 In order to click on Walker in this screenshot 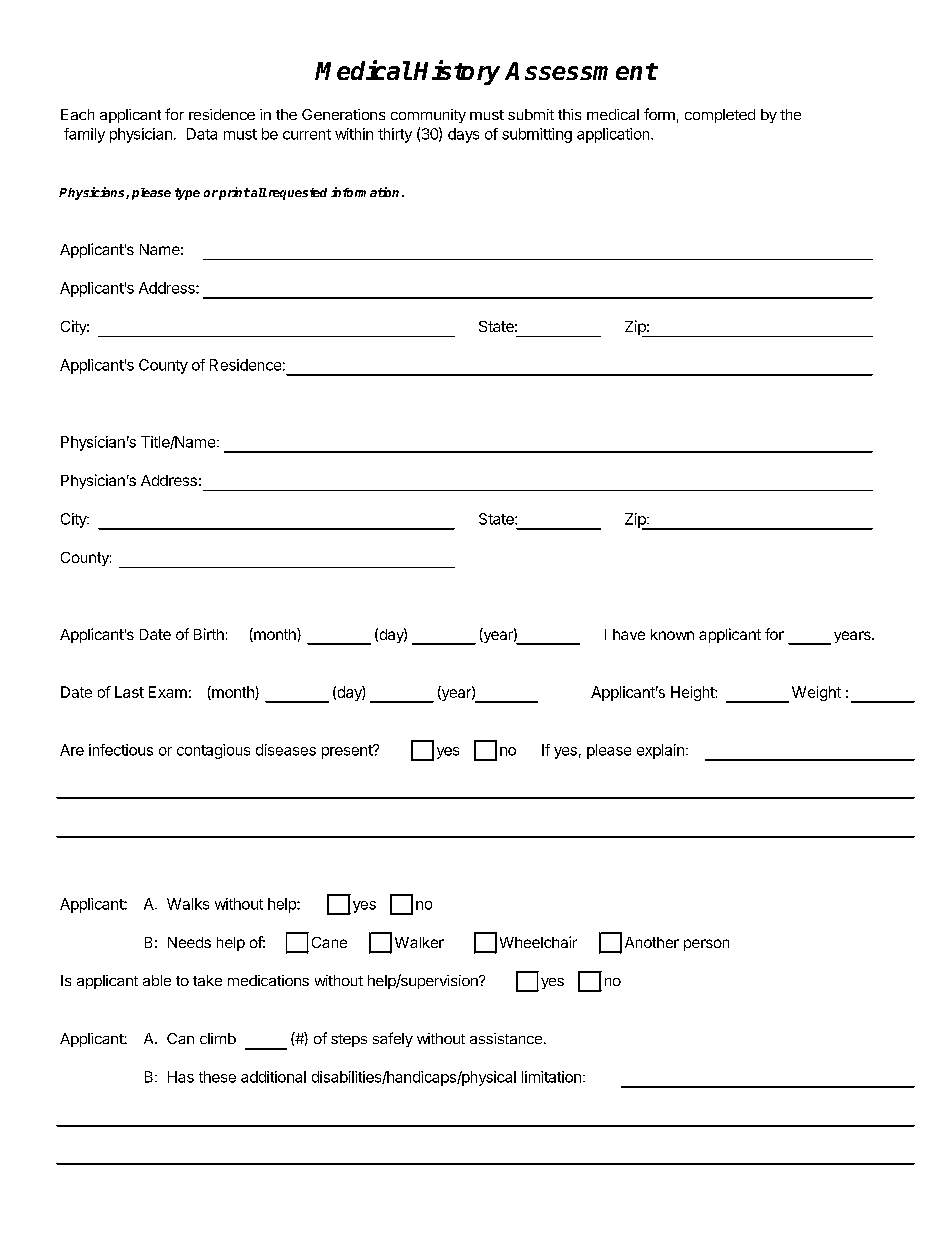, I will do `click(419, 942)`.
